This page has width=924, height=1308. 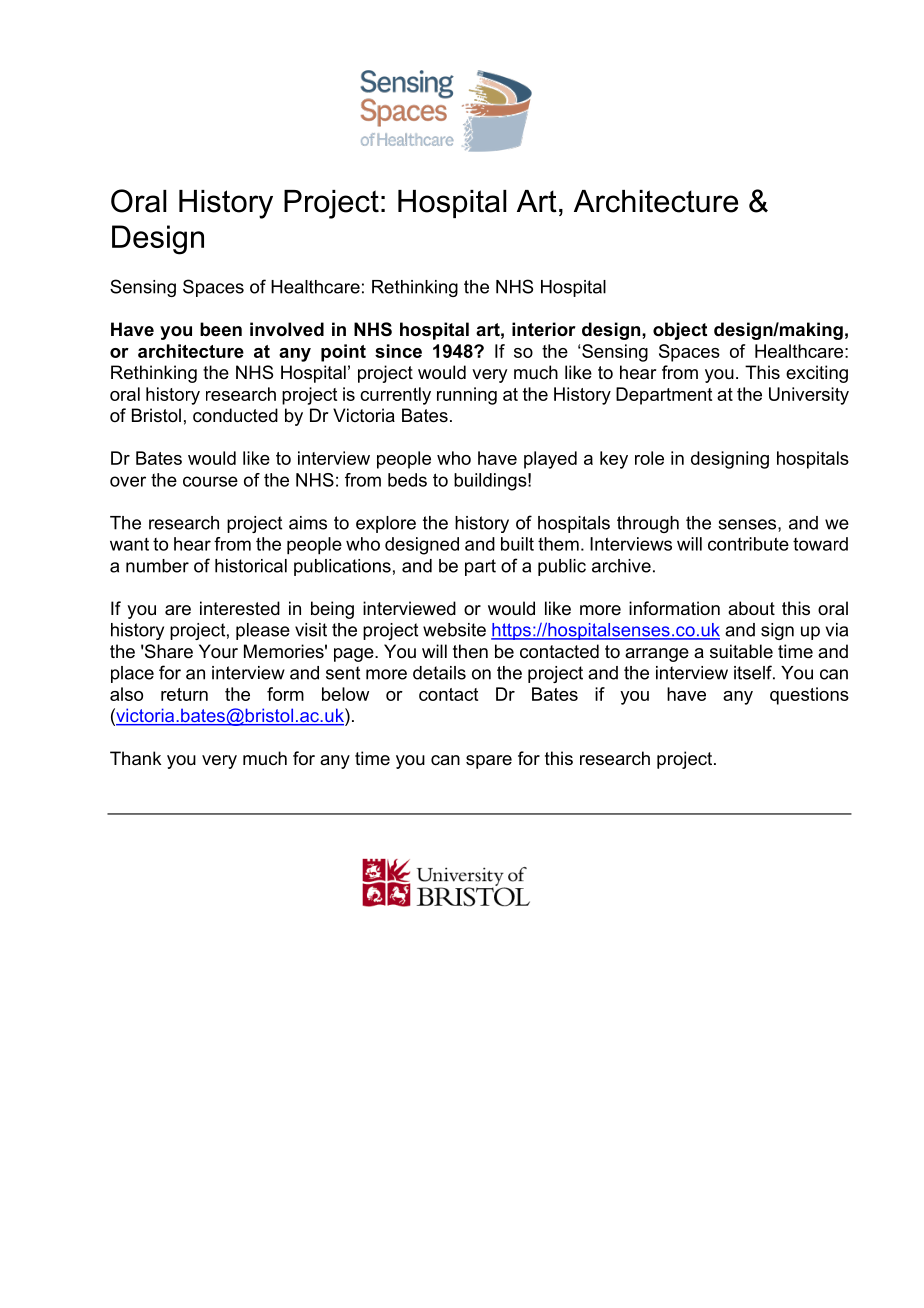 What do you see at coordinates (135, 758) in the page?
I see `Thank` at bounding box center [135, 758].
